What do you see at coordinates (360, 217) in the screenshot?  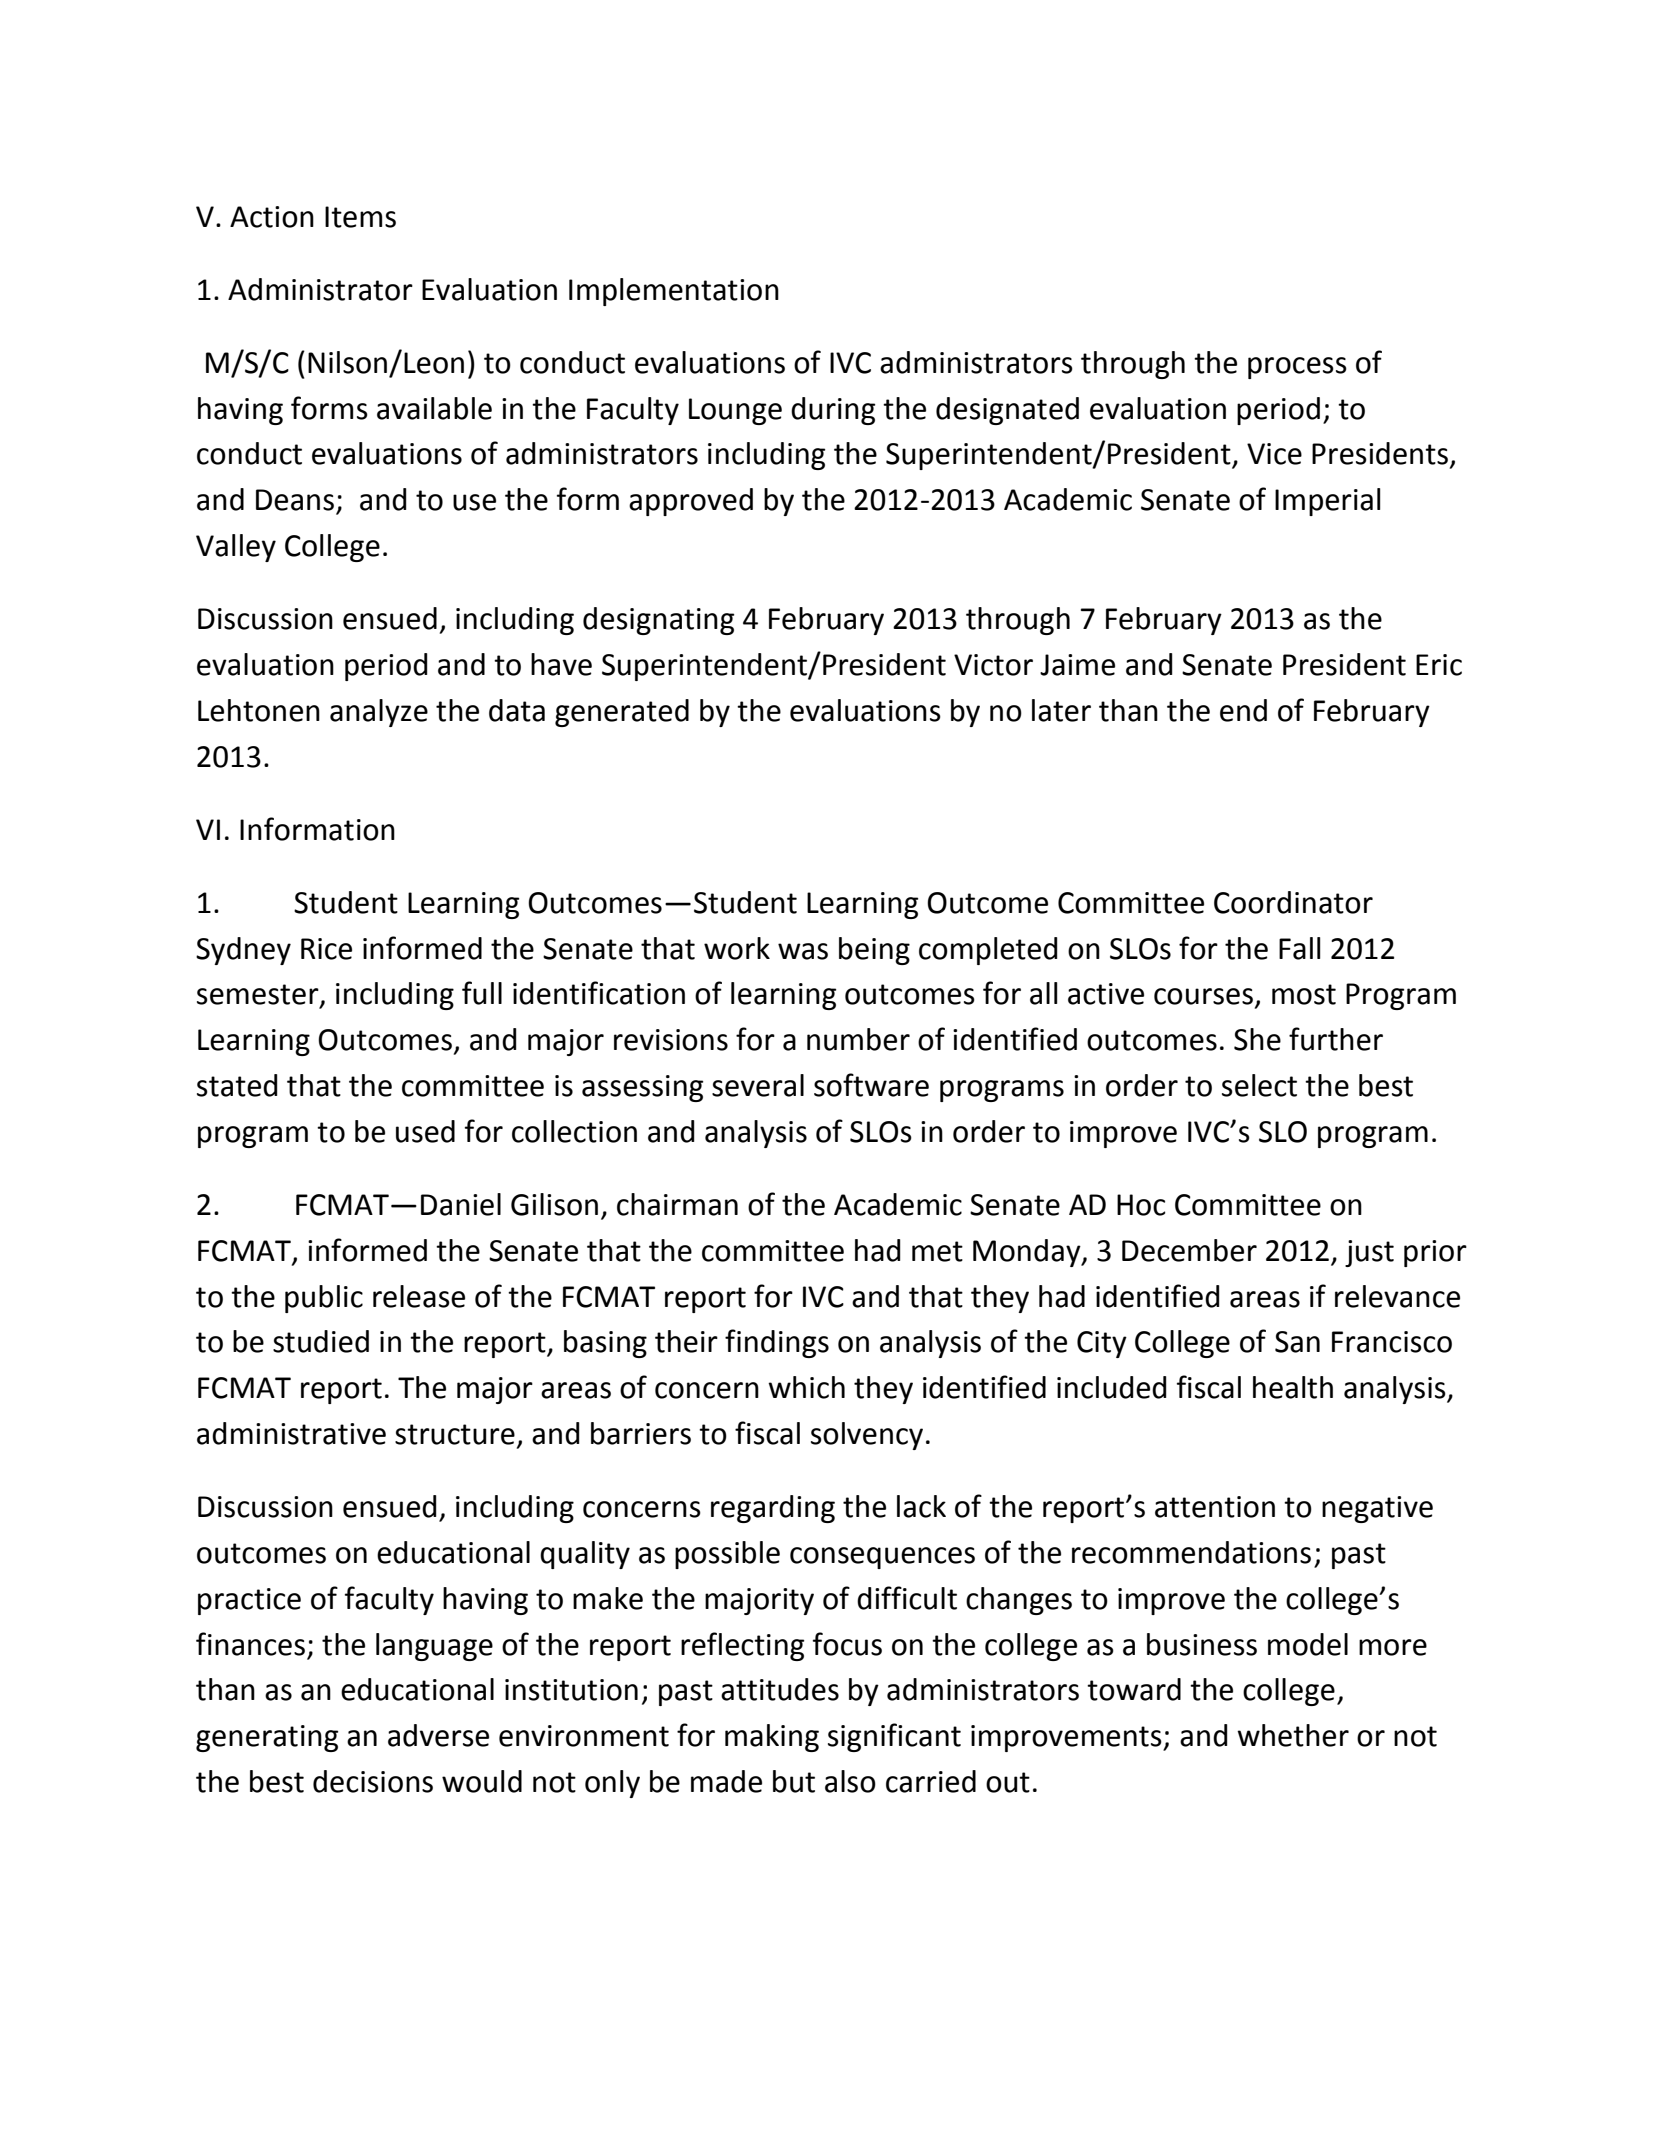 I see `Items` at bounding box center [360, 217].
